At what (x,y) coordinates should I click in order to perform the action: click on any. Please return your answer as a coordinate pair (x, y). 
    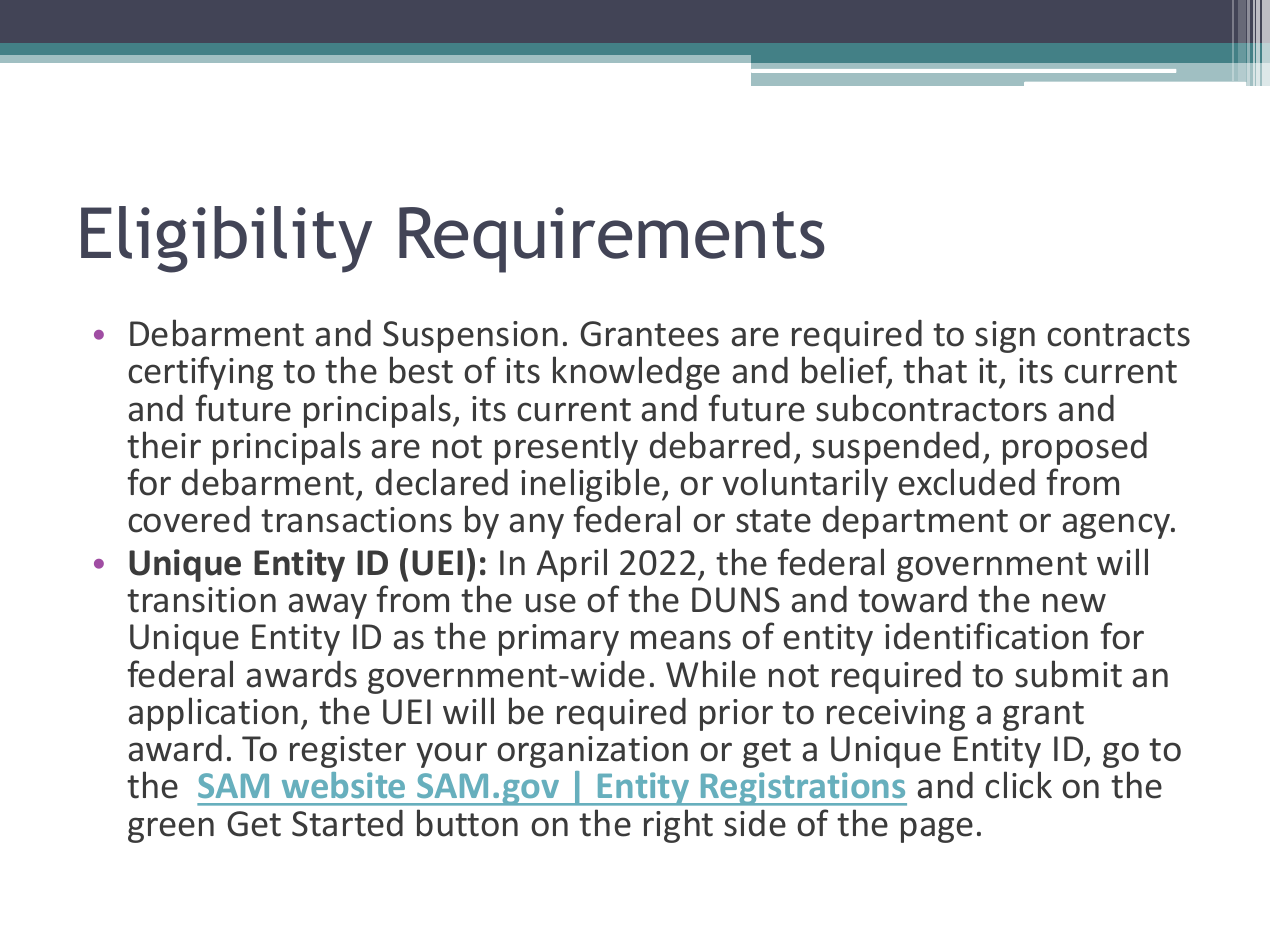
    Looking at the image, I should click on (537, 526).
